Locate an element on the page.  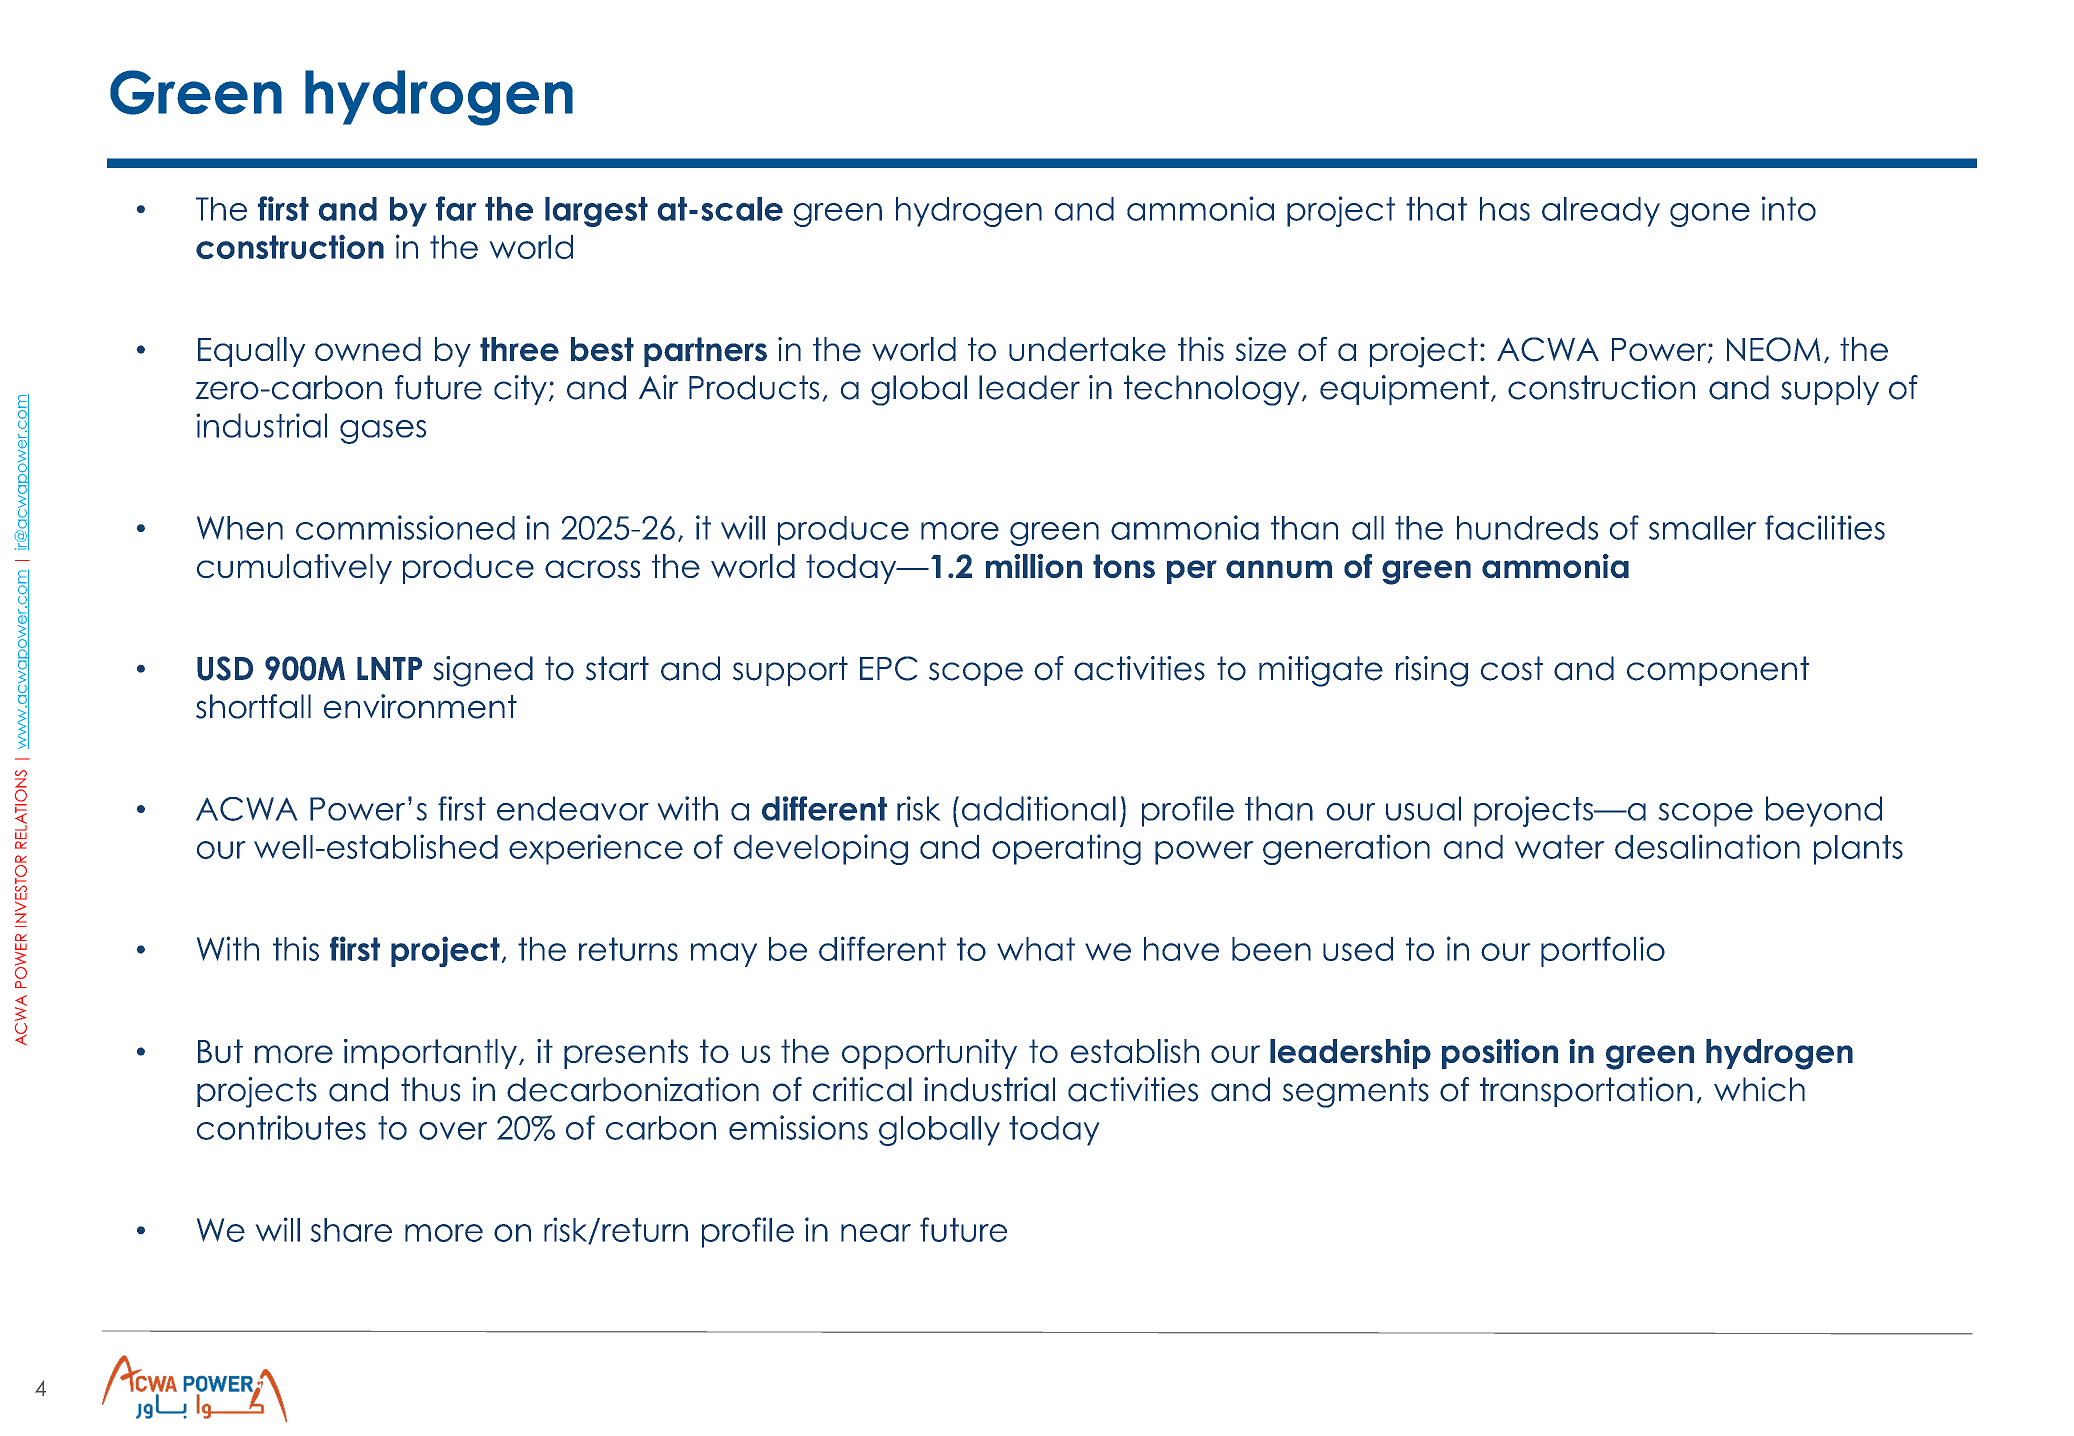
experience is located at coordinates (596, 849).
